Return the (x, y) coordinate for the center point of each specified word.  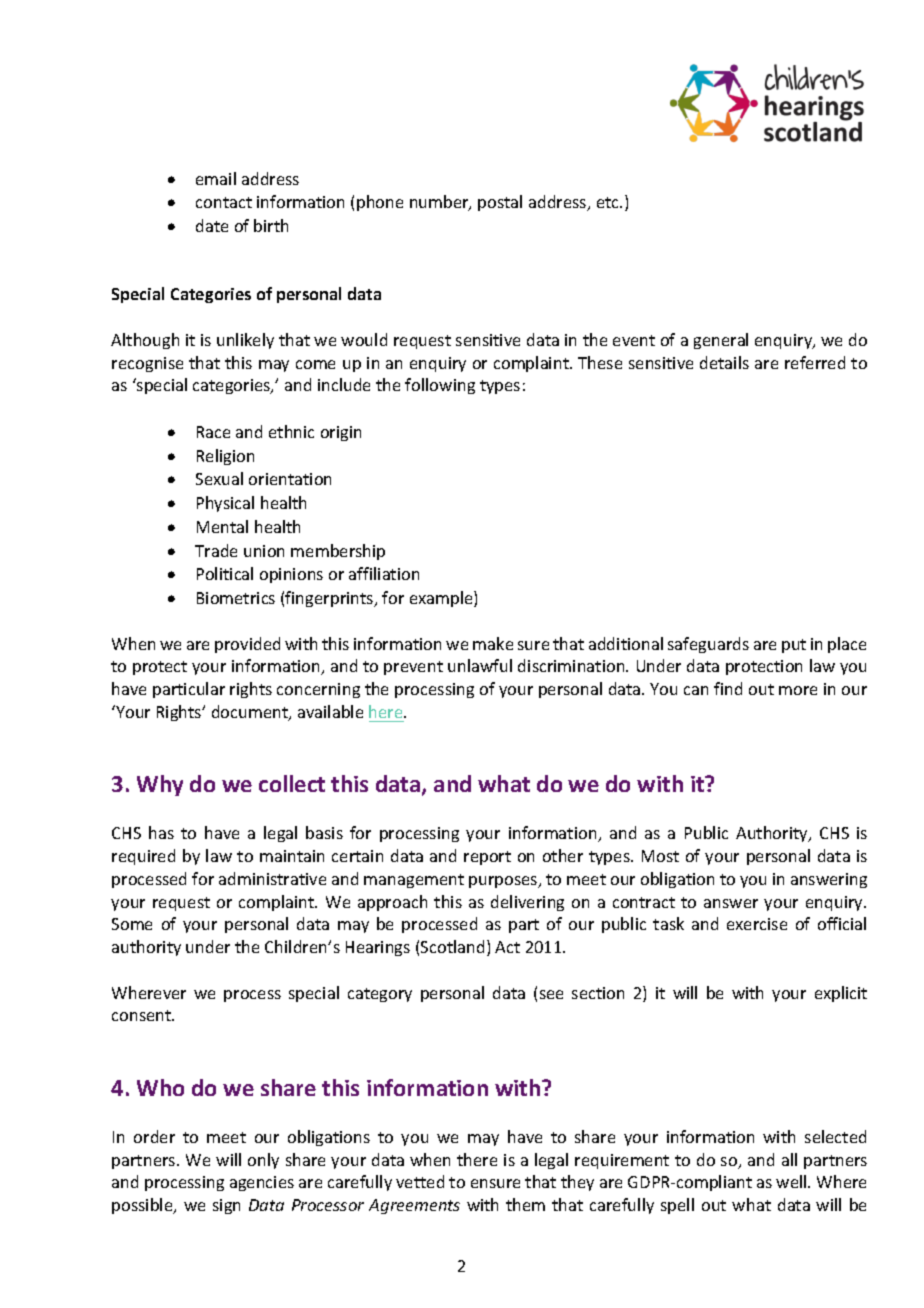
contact (224, 202)
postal (500, 203)
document (251, 713)
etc (609, 202)
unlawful (480, 665)
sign (226, 1206)
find (728, 688)
